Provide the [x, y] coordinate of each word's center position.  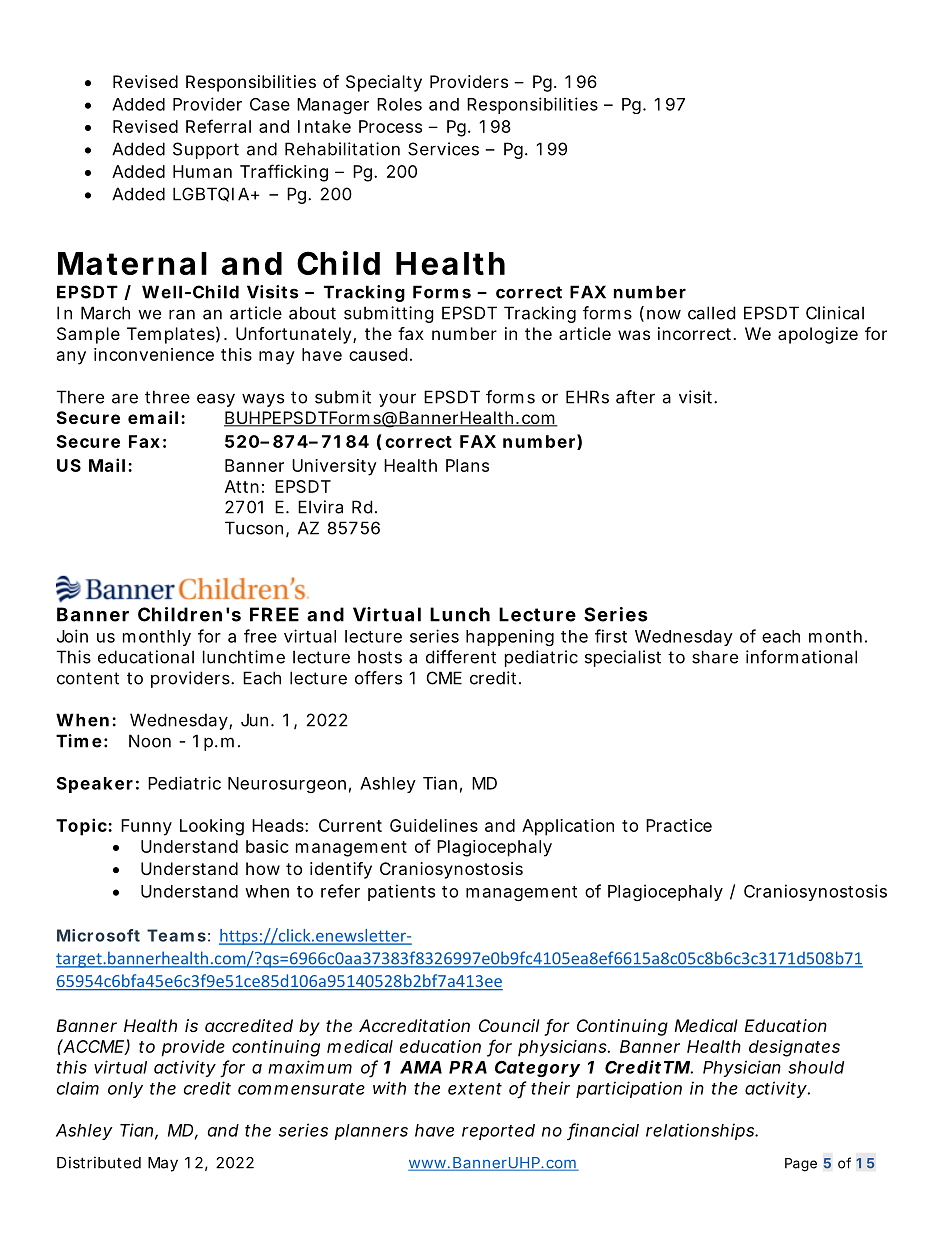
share [715, 657]
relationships [701, 1131]
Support [206, 150]
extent [475, 1089]
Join [72, 636]
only [125, 1090]
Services [443, 149]
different [461, 657]
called [711, 313]
